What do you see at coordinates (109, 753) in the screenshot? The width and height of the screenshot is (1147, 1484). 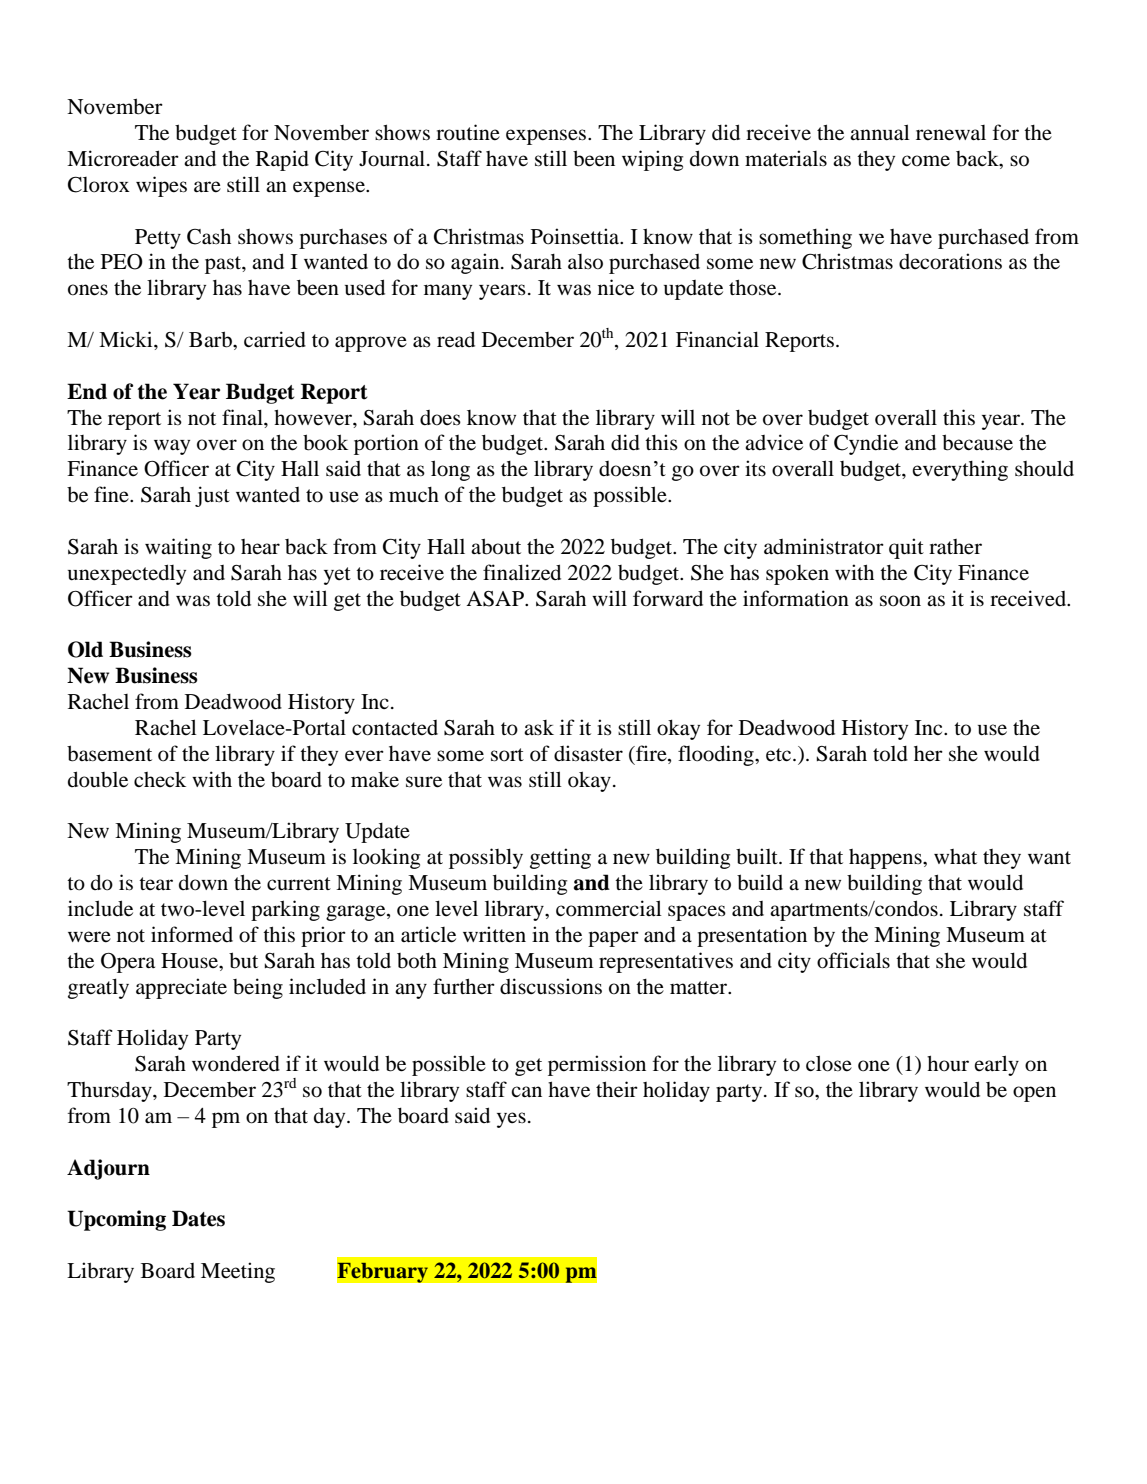 I see `basement` at bounding box center [109, 753].
